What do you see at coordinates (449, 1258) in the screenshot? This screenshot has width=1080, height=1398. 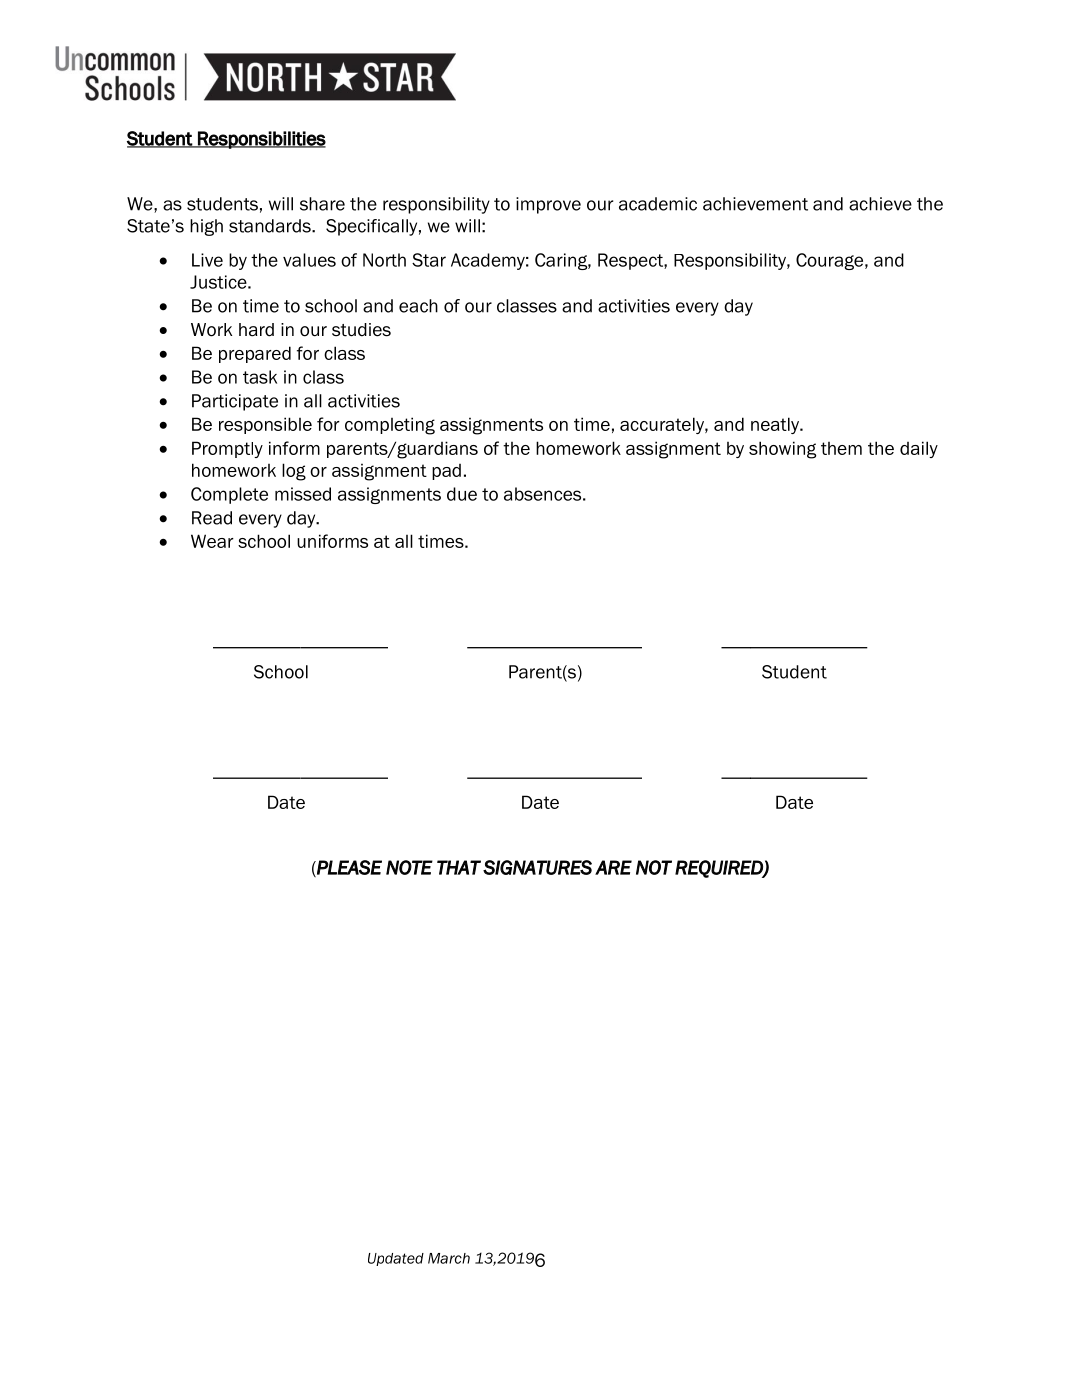 I see `March` at bounding box center [449, 1258].
